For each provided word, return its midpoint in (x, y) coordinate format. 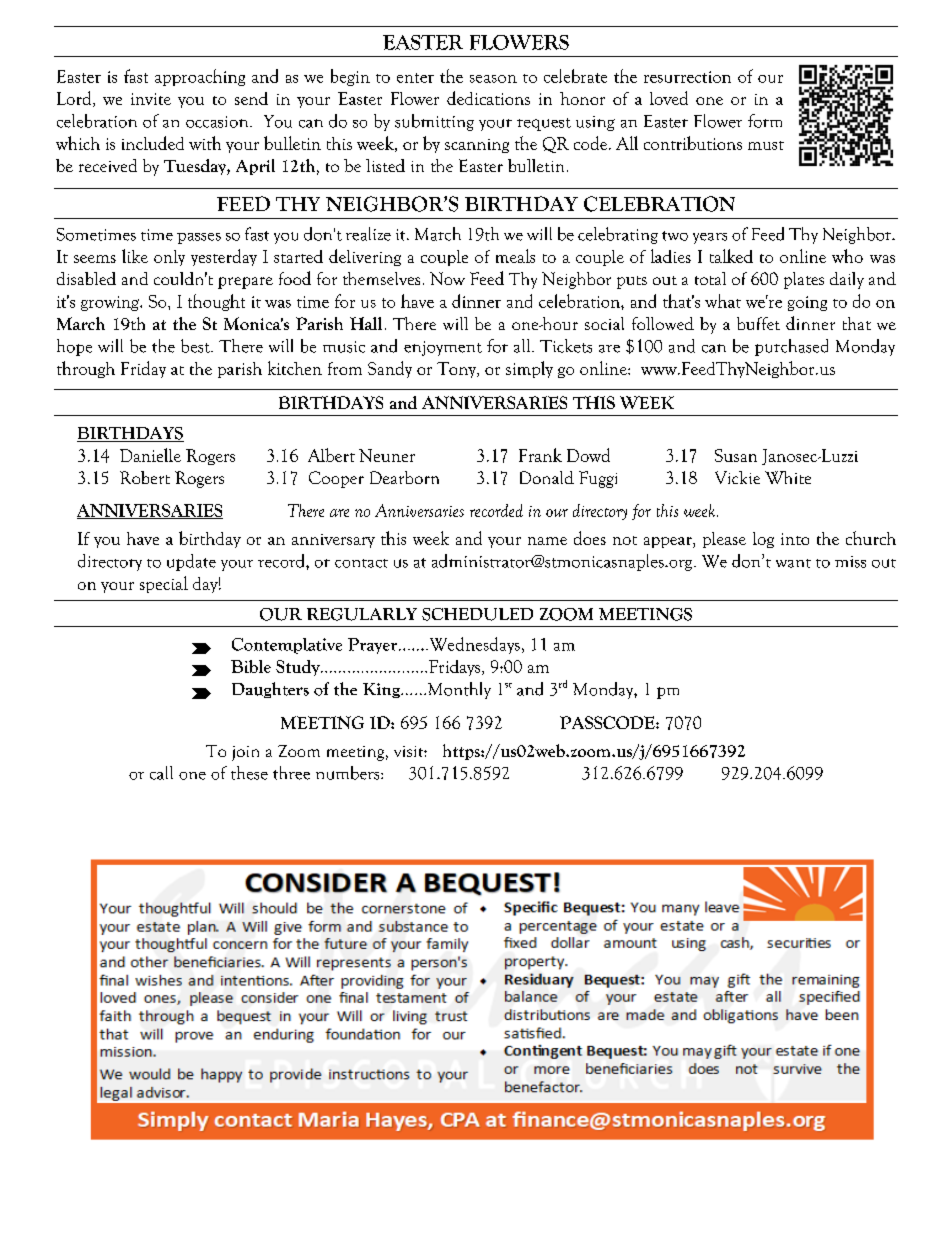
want (793, 563)
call (161, 773)
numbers (349, 773)
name (547, 541)
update (191, 562)
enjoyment (443, 348)
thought (216, 302)
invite (151, 99)
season (493, 79)
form (765, 121)
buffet (758, 323)
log (763, 540)
